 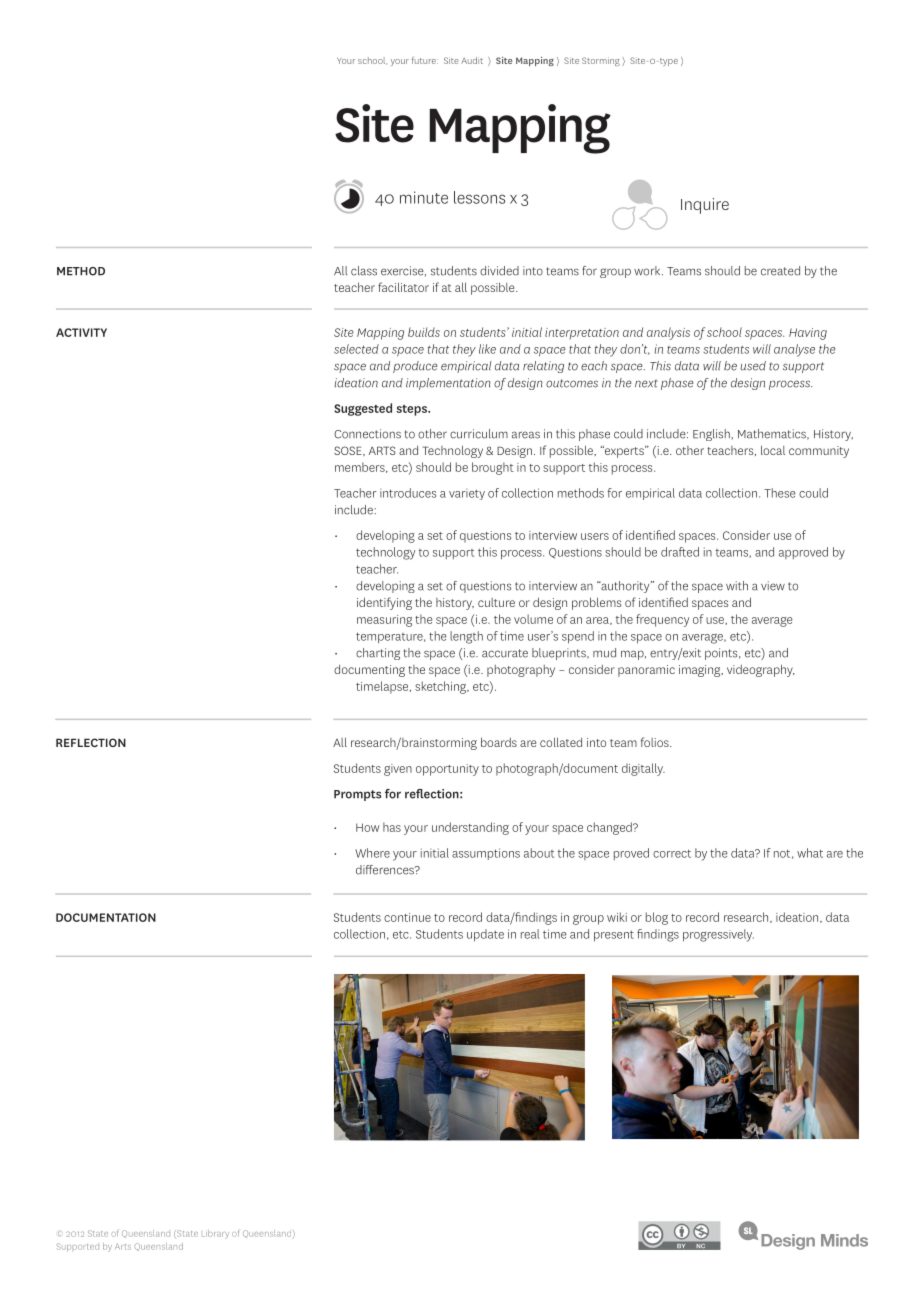 What do you see at coordinates (701, 671) in the document?
I see `imaging` at bounding box center [701, 671].
